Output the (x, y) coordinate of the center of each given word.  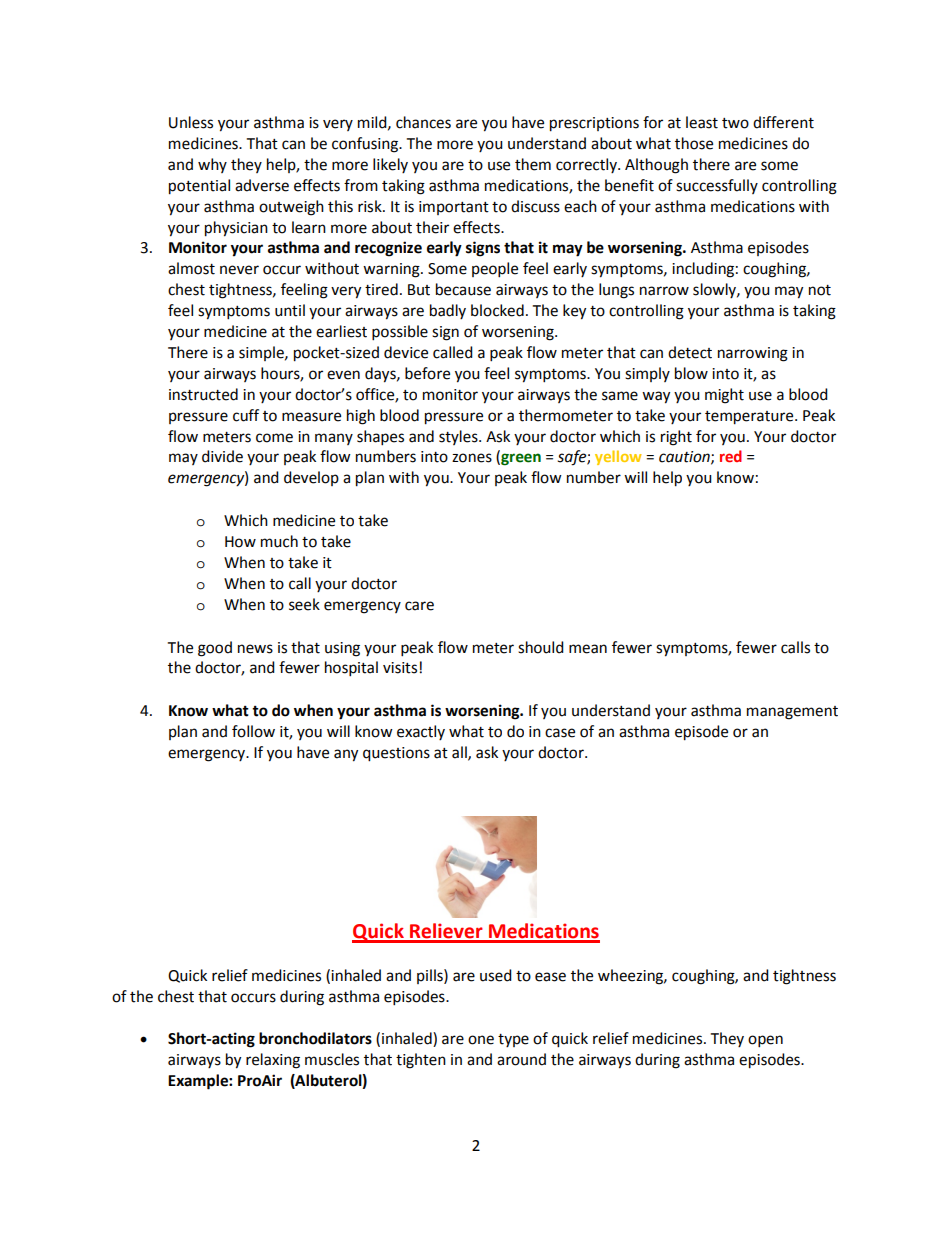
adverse (262, 185)
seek (304, 604)
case (560, 733)
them (533, 164)
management (792, 713)
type (513, 1040)
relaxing (273, 1061)
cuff (246, 415)
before (427, 373)
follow (253, 731)
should (541, 647)
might (724, 396)
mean (588, 649)
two (735, 123)
